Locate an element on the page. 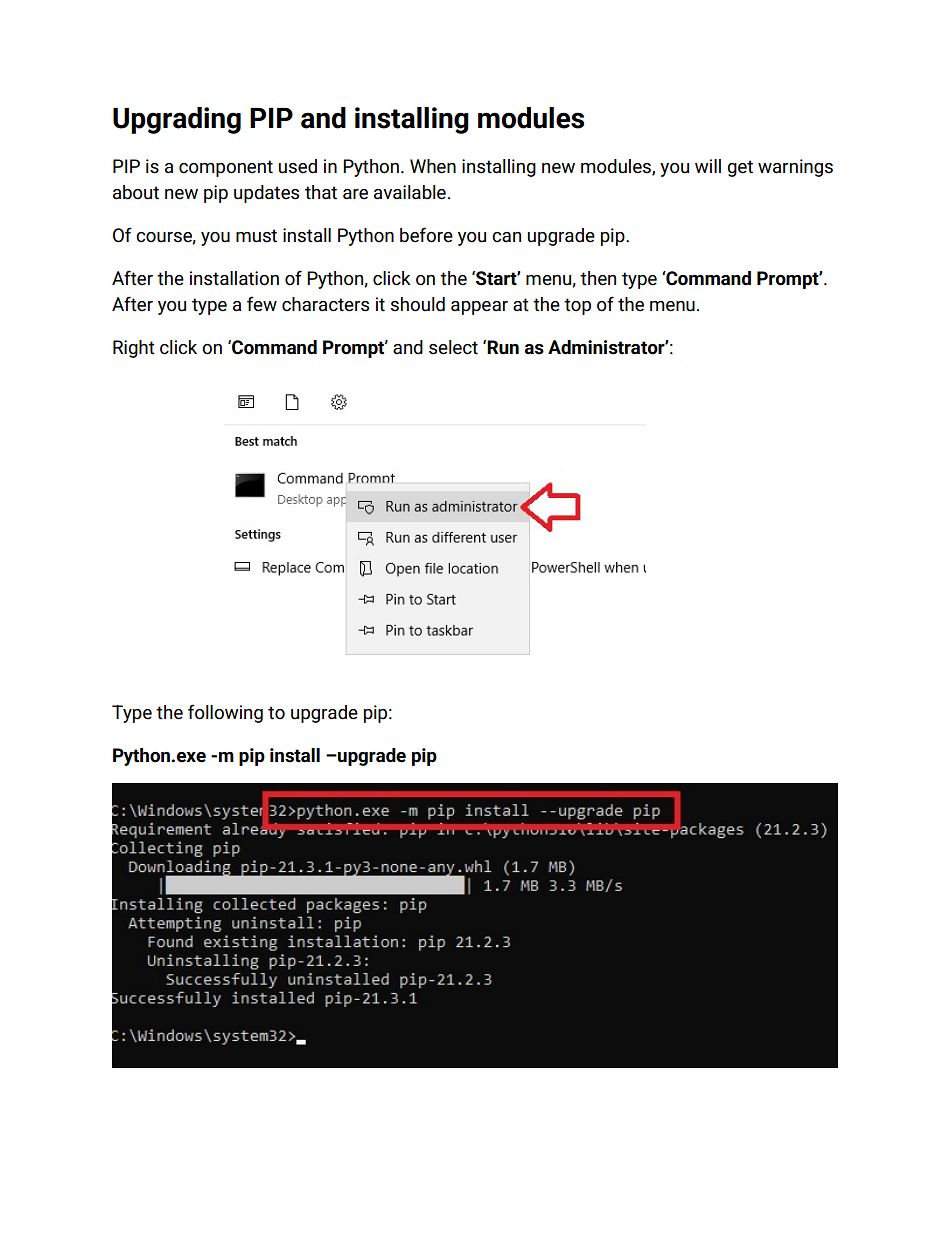 The width and height of the page is (952, 1233). will is located at coordinates (708, 166).
